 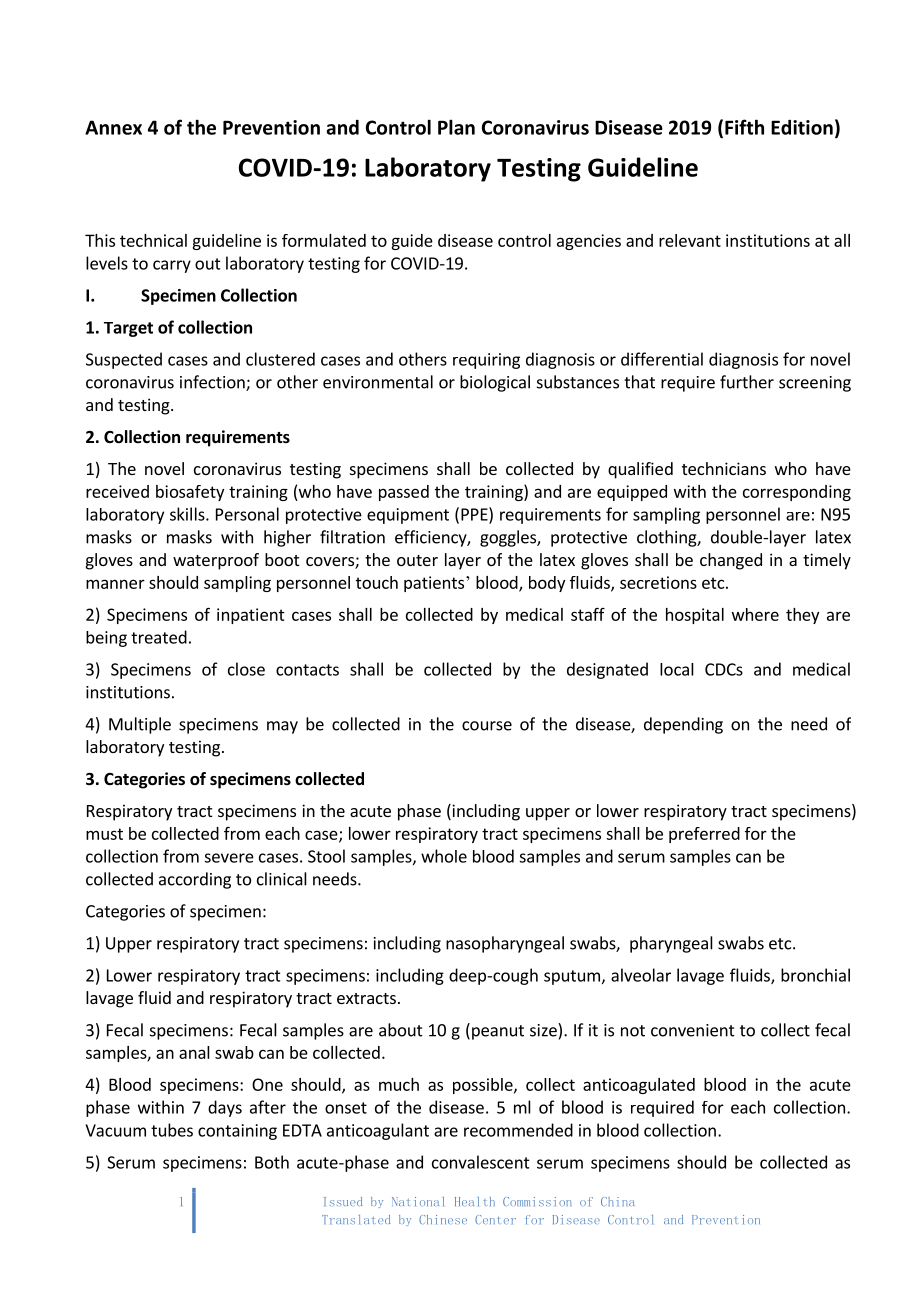 What do you see at coordinates (487, 726) in the screenshot?
I see `course` at bounding box center [487, 726].
